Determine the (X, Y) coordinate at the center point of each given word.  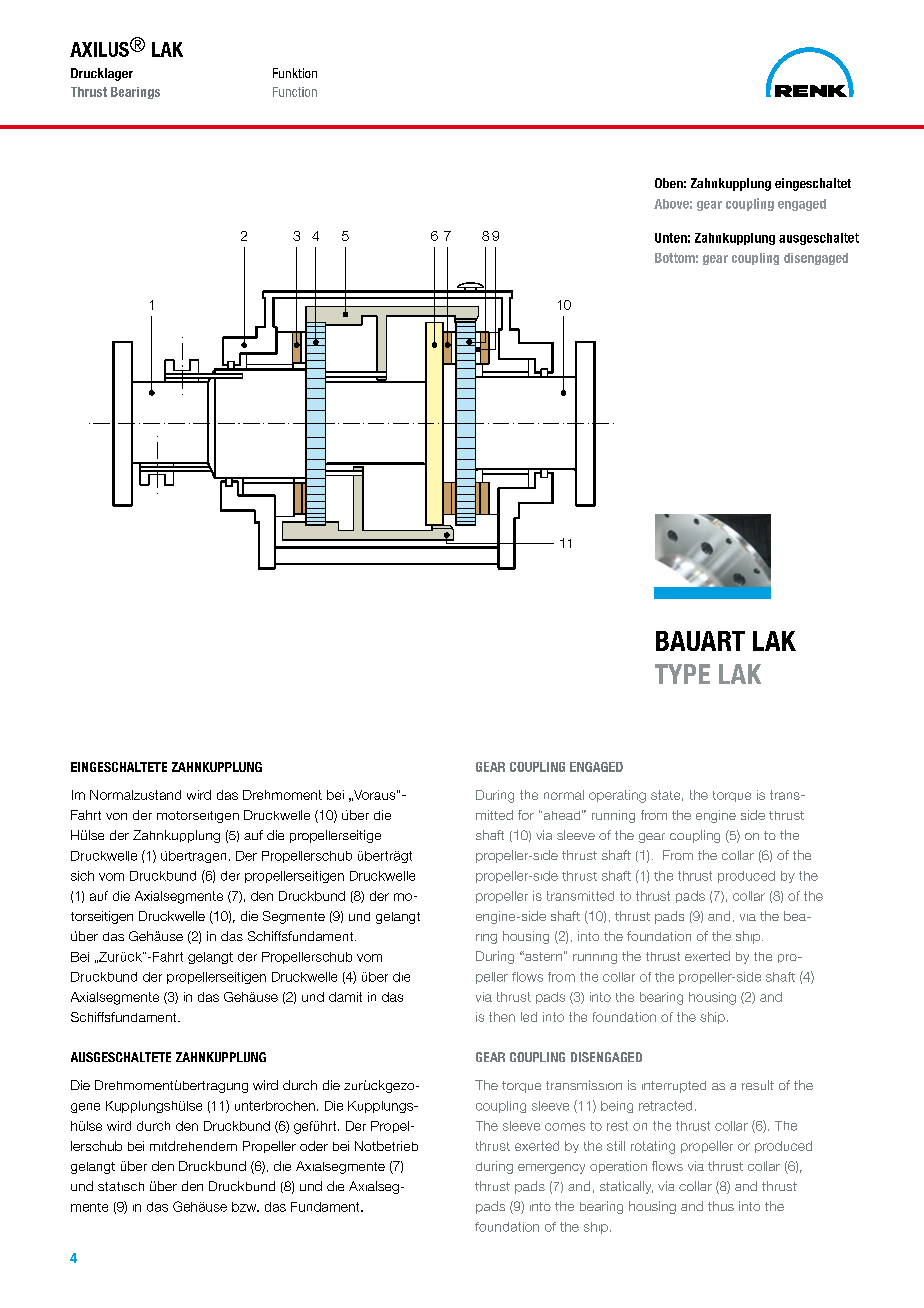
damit (345, 997)
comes (565, 1127)
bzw (245, 1207)
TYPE (682, 674)
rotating (653, 1147)
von (116, 816)
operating (617, 796)
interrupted (674, 1087)
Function (295, 92)
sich (82, 876)
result (758, 1085)
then (502, 1017)
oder (314, 1146)
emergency (551, 1169)
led (529, 1017)
